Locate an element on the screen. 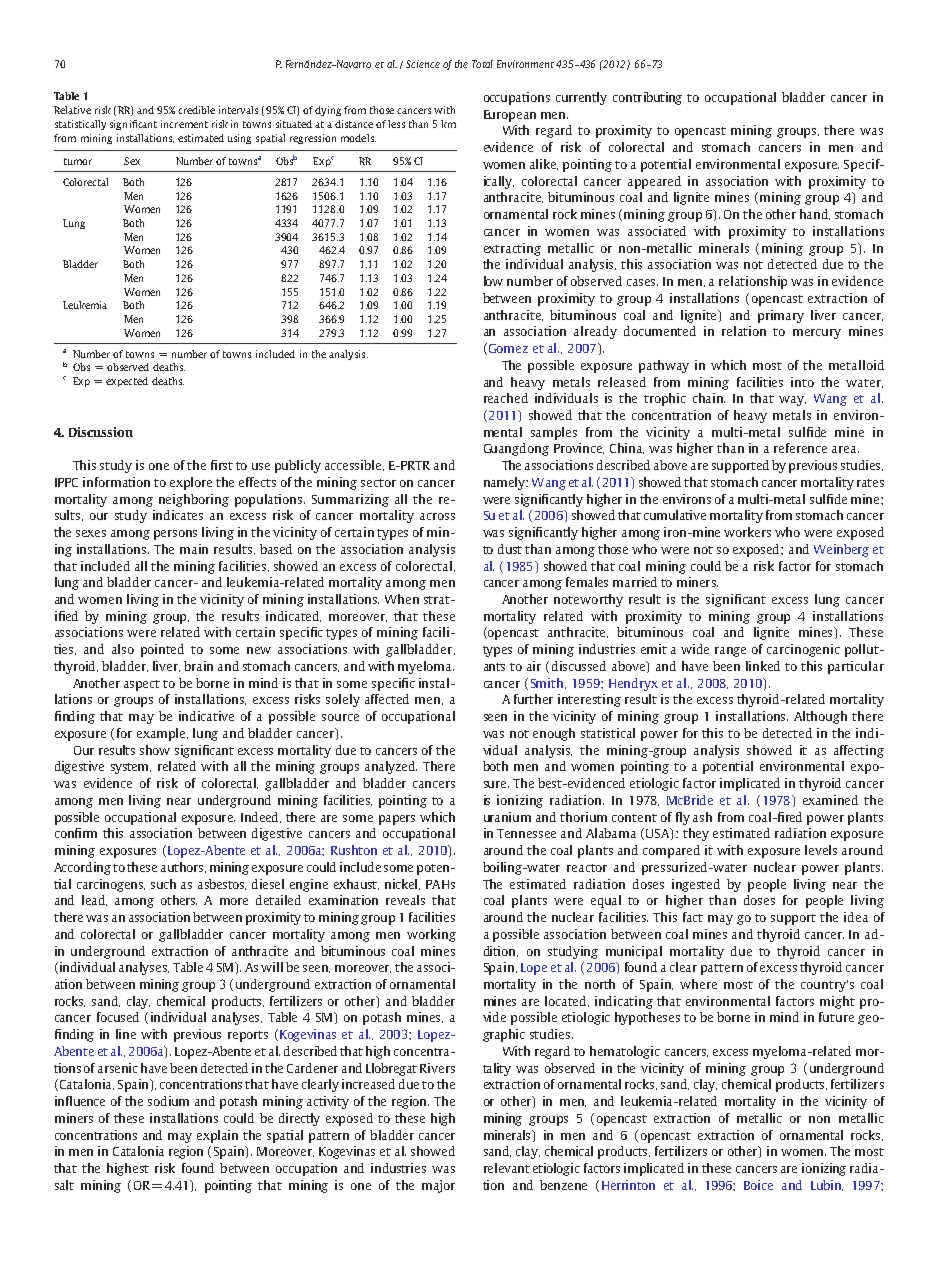 The image size is (952, 1270). relevant is located at coordinates (507, 1168).
